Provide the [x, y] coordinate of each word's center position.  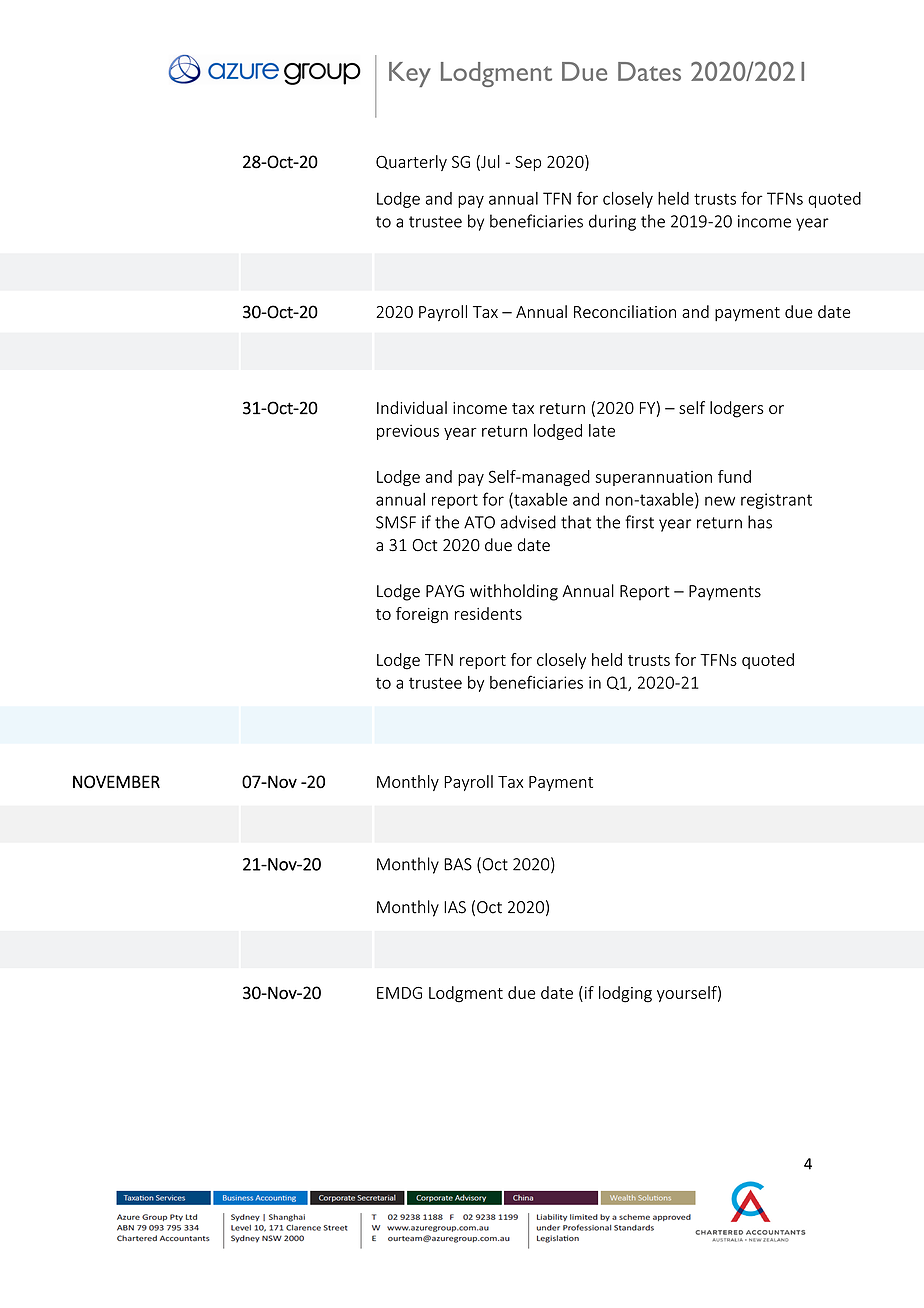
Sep [528, 163]
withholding [514, 592]
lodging [625, 994]
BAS [458, 864]
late [602, 430]
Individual [412, 407]
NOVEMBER [116, 782]
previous [408, 432]
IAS [455, 907]
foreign [422, 615]
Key [410, 74]
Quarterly [411, 163]
